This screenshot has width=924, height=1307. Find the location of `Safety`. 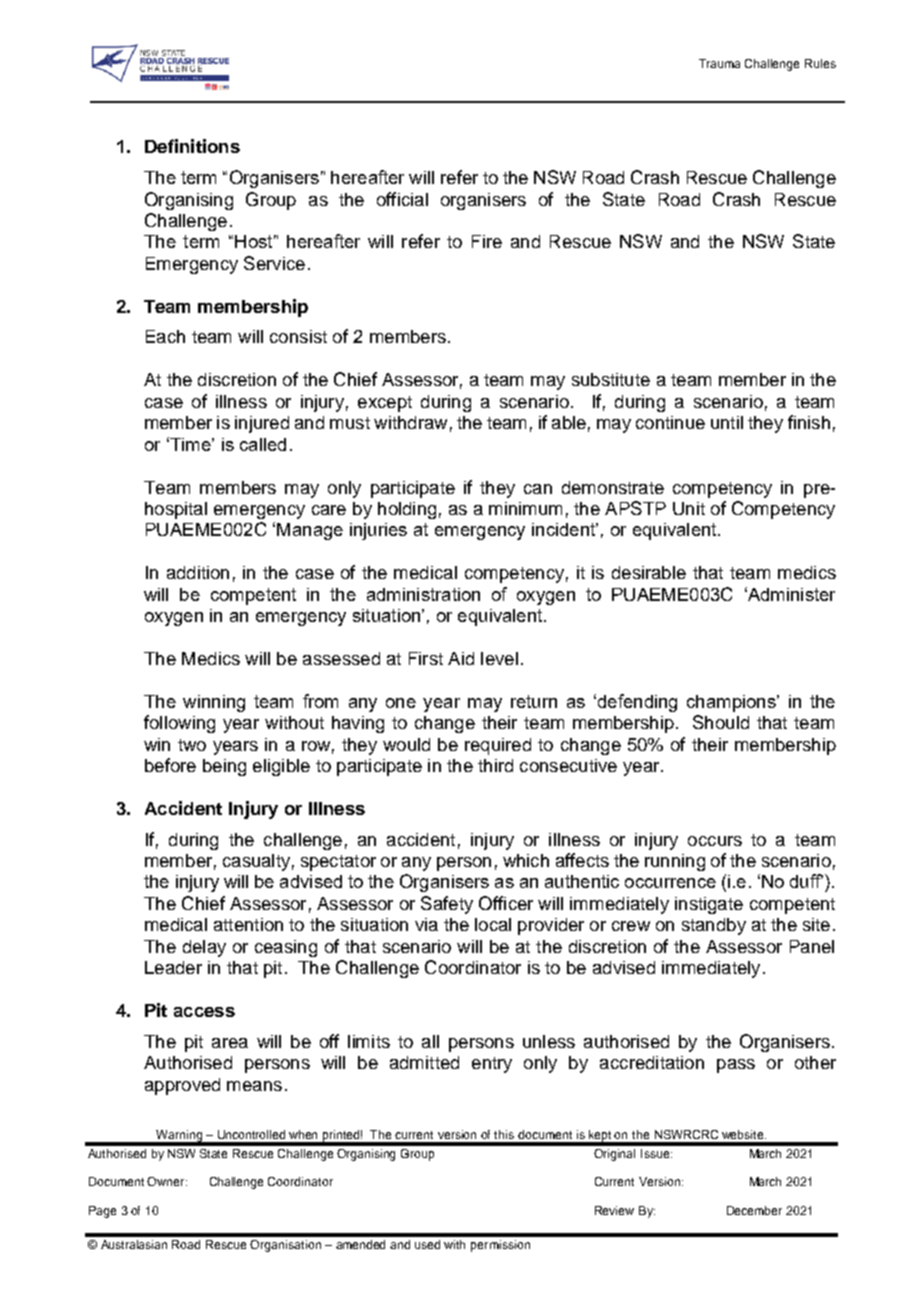

Safety is located at coordinates (447, 905).
